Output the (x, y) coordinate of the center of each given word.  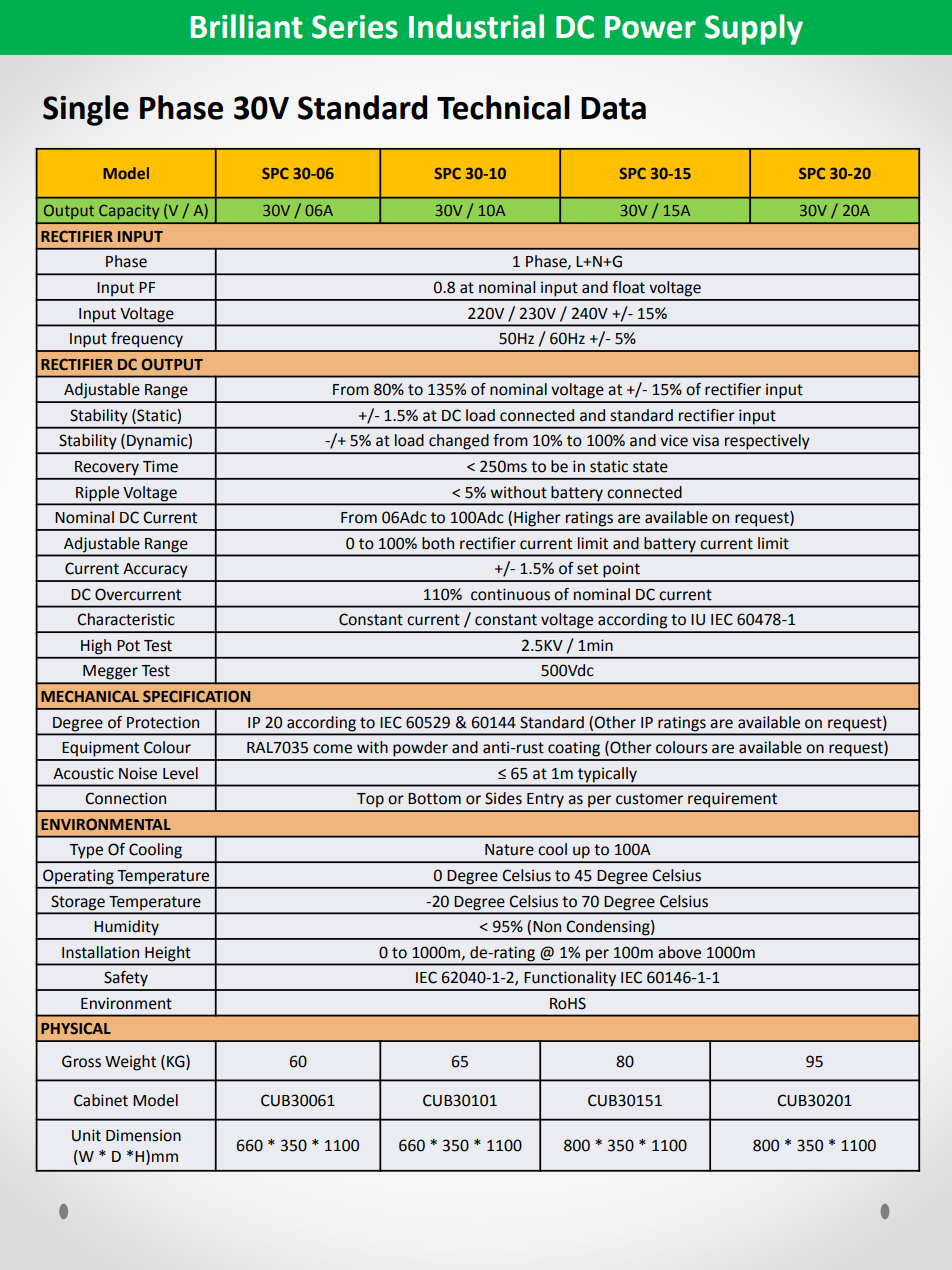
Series (355, 27)
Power (650, 27)
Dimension (143, 1135)
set (587, 569)
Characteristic (126, 619)
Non (547, 927)
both (438, 543)
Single (86, 110)
